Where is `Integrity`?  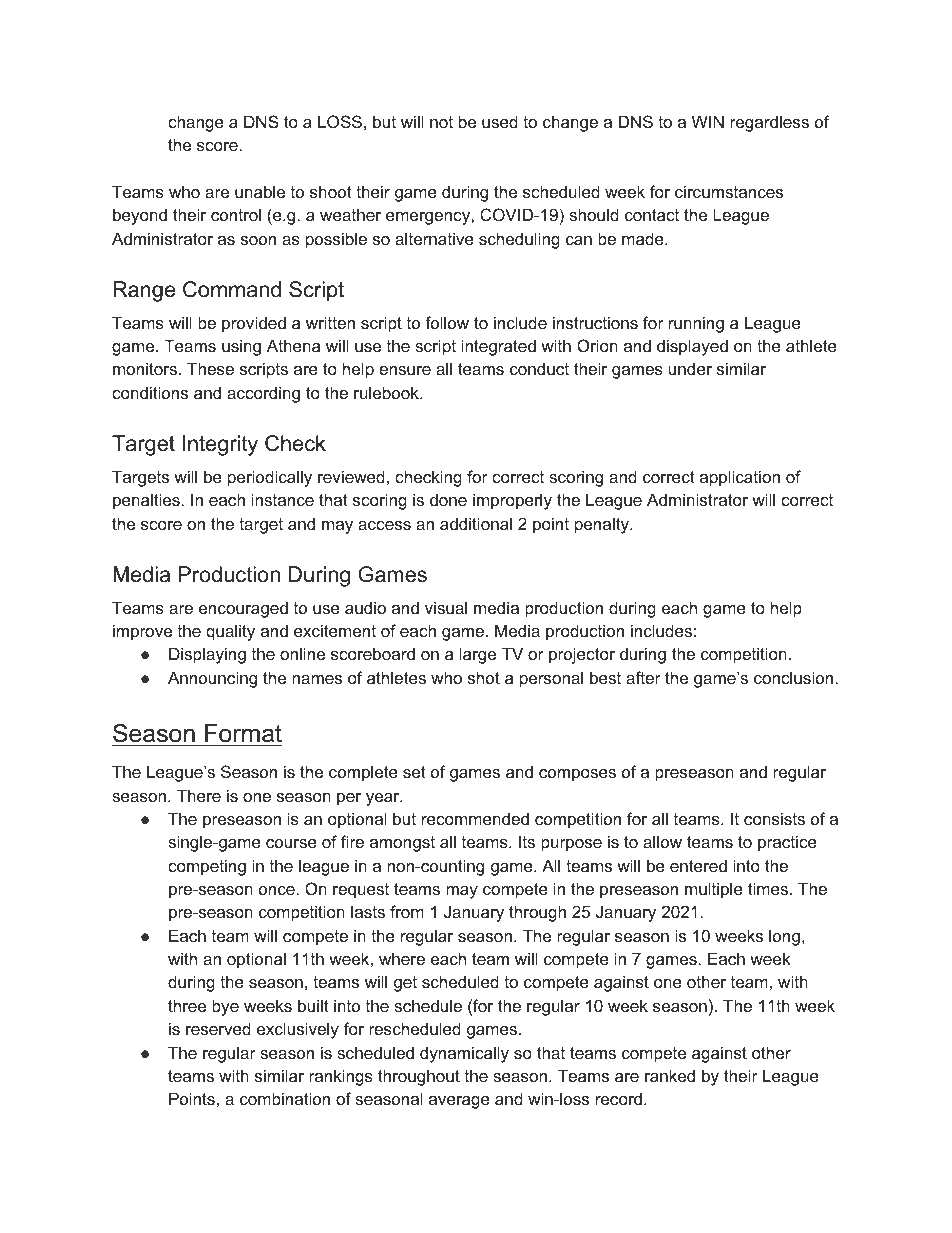 Integrity is located at coordinates (220, 445).
